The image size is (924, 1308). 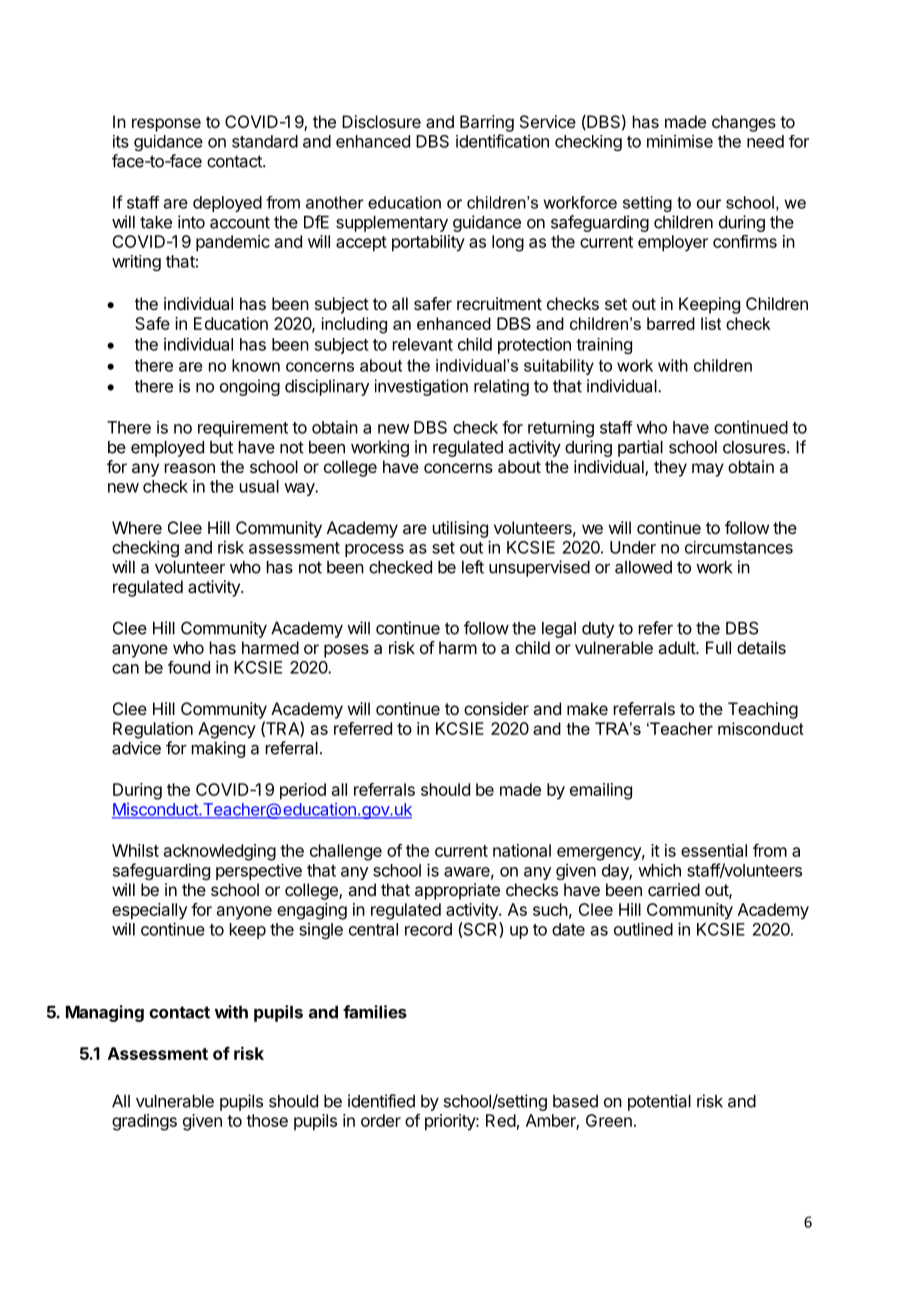 What do you see at coordinates (659, 1102) in the screenshot?
I see `potential` at bounding box center [659, 1102].
